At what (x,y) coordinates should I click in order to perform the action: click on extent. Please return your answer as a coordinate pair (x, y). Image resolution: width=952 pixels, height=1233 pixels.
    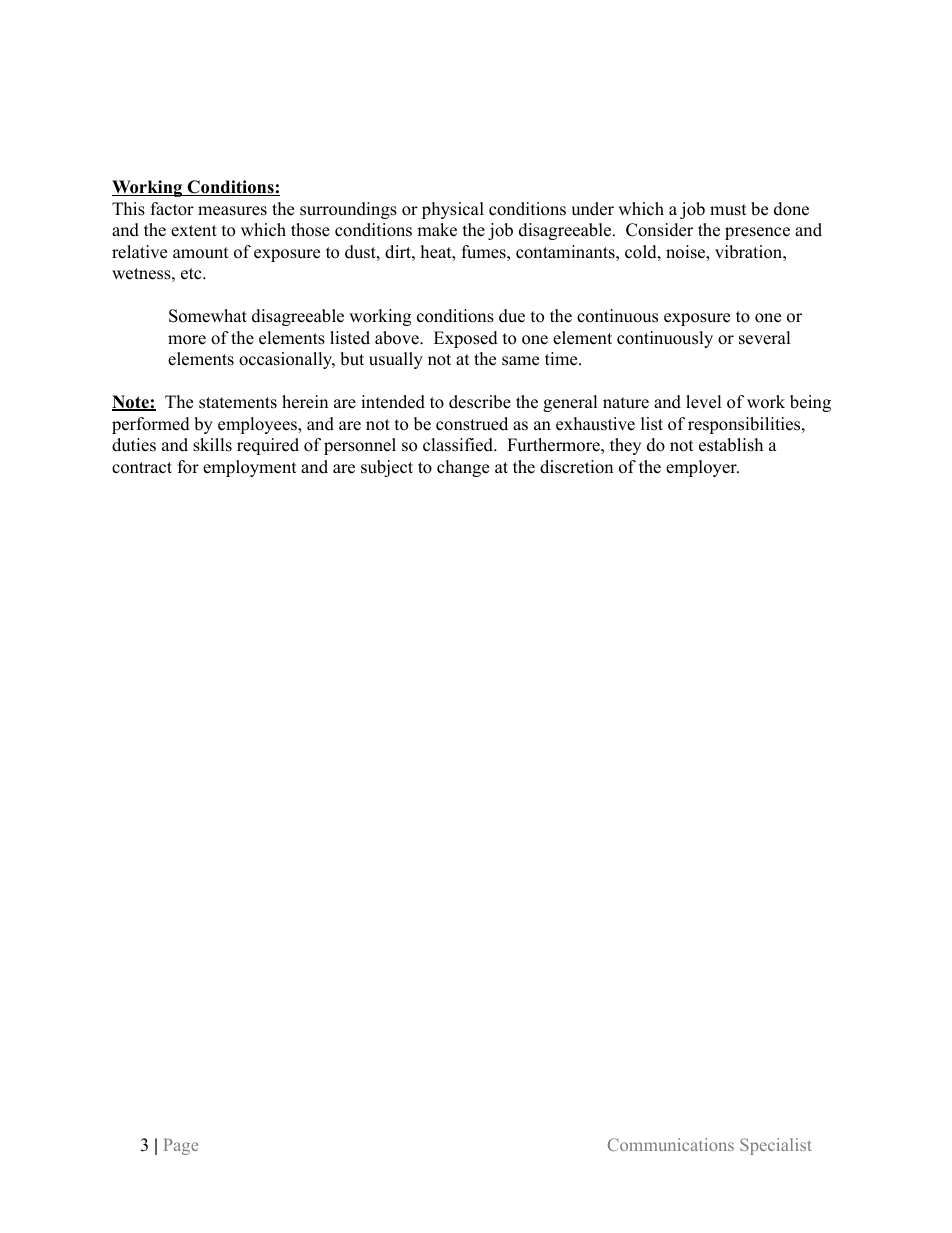
    Looking at the image, I should click on (194, 231).
